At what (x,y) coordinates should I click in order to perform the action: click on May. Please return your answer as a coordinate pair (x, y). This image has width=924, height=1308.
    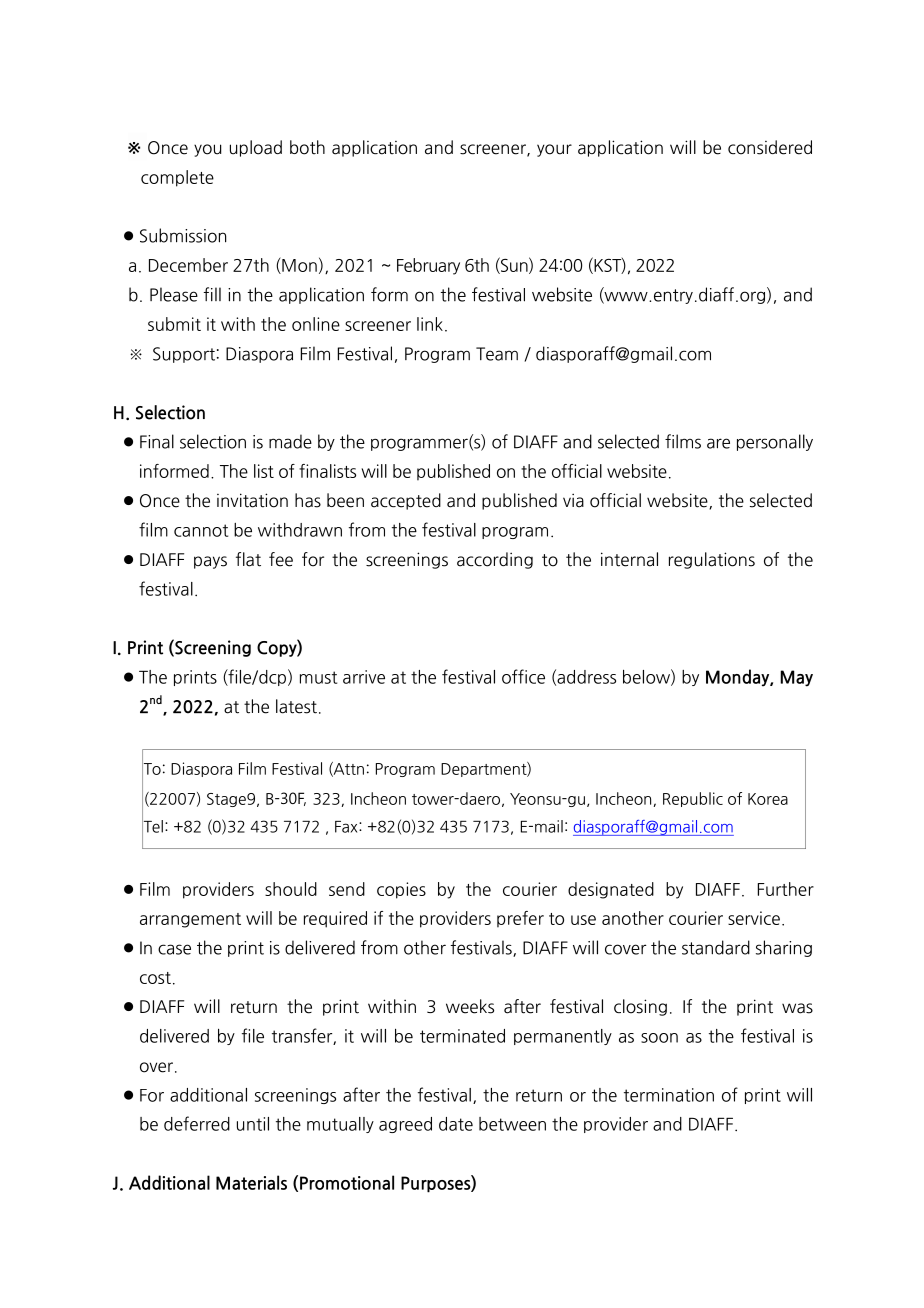
    Looking at the image, I should click on (796, 678).
